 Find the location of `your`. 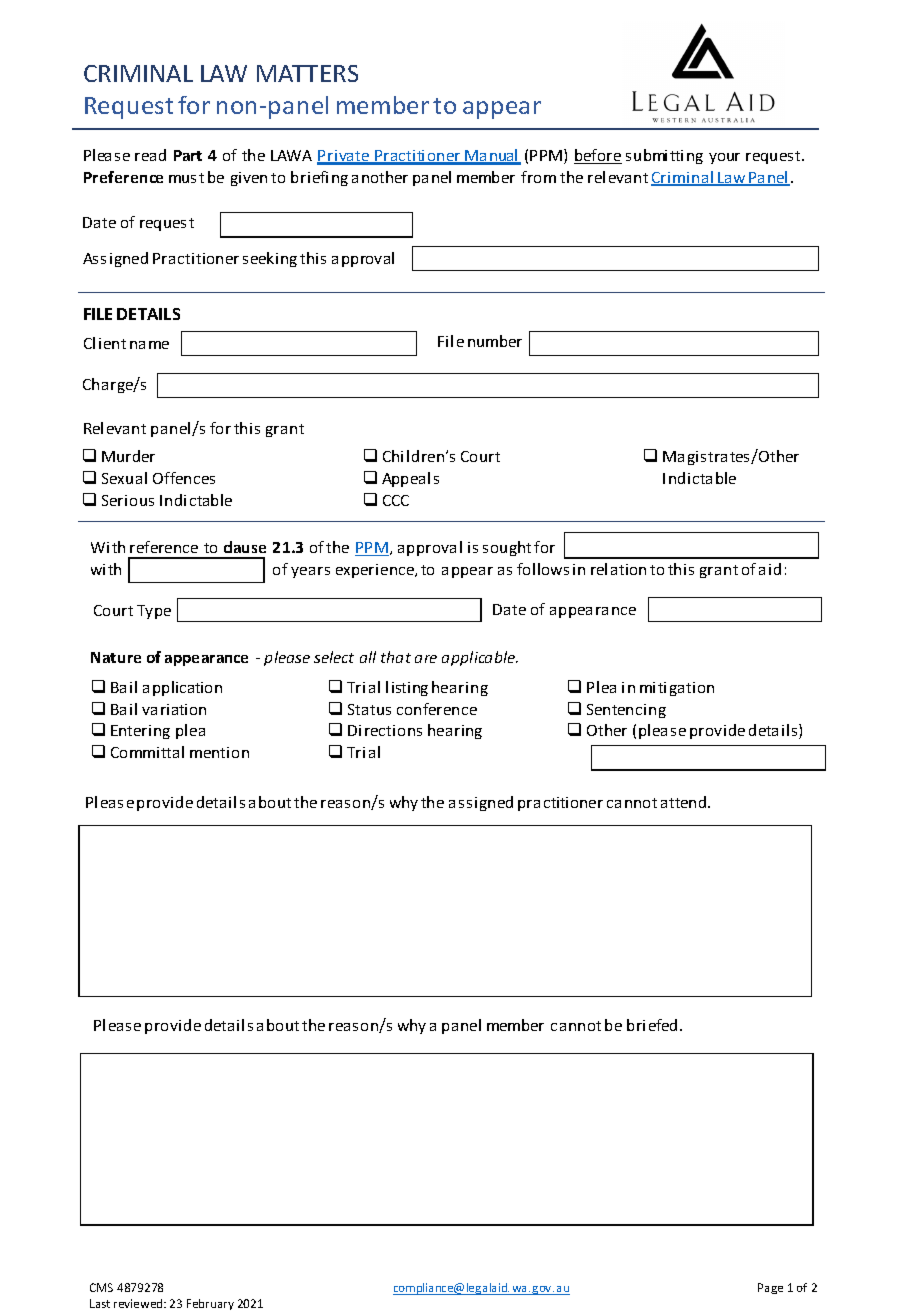

your is located at coordinates (724, 158).
